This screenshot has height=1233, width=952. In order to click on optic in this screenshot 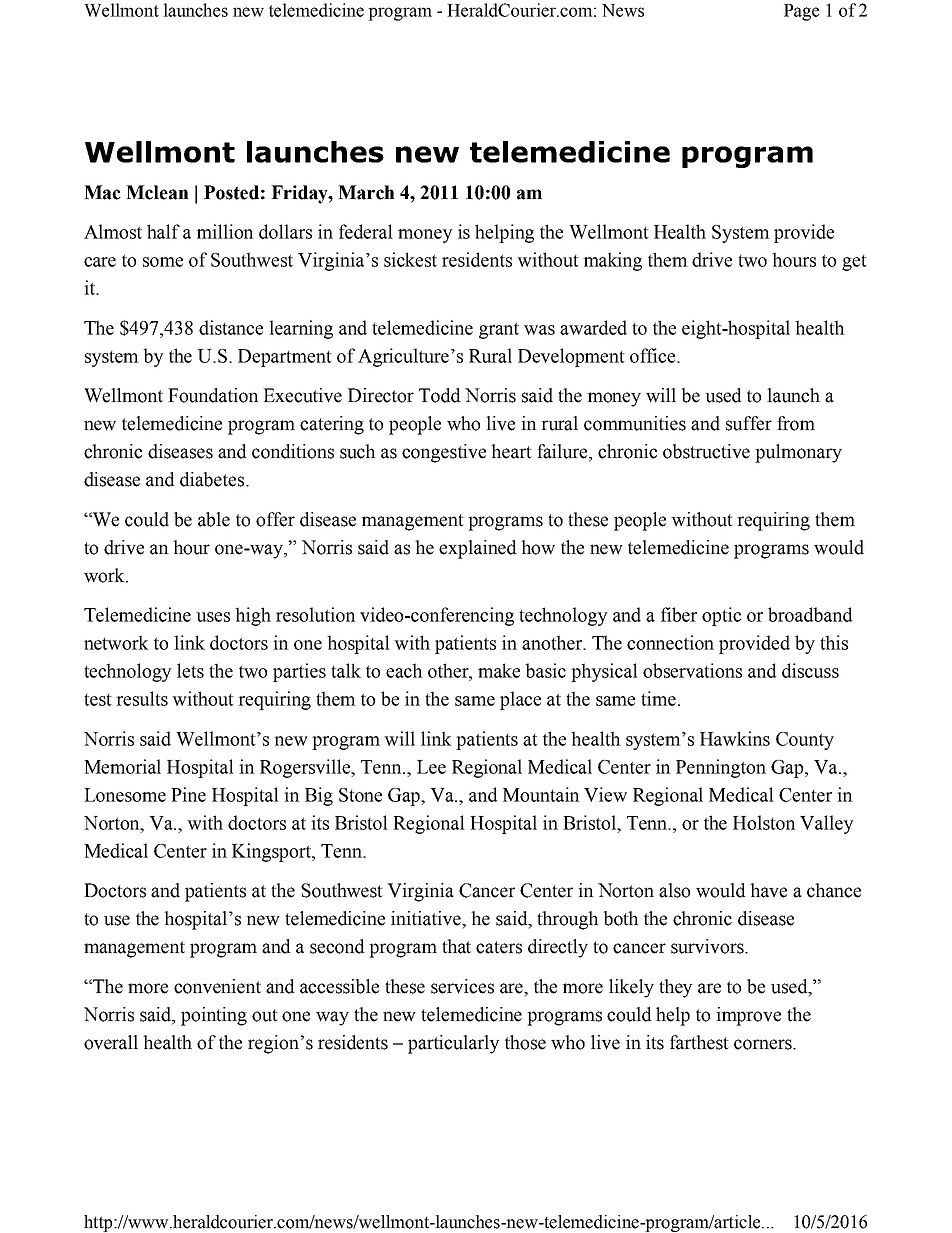, I will do `click(721, 616)`.
